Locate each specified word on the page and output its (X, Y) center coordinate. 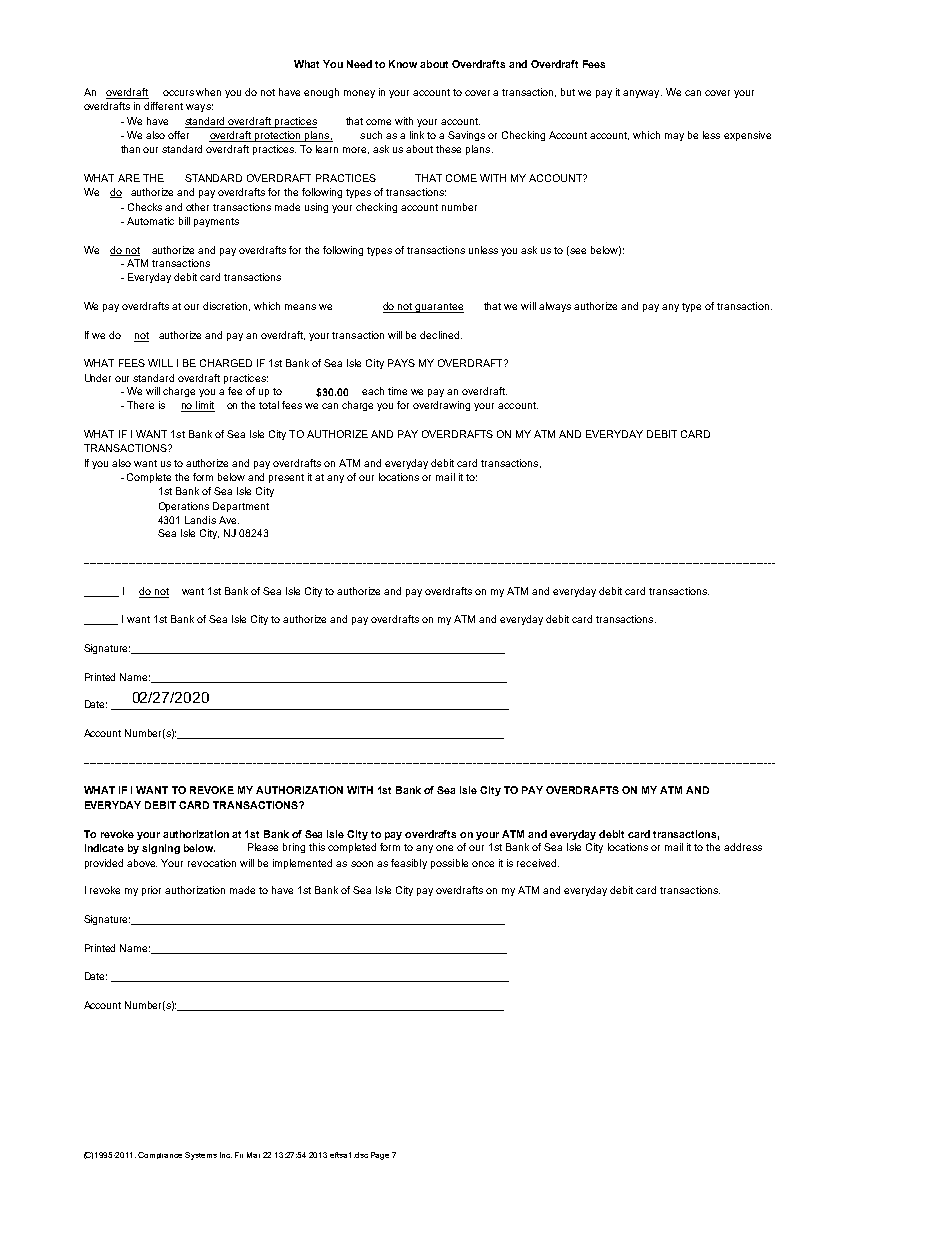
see (578, 251)
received (538, 863)
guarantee (439, 308)
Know (403, 64)
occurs (178, 93)
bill (184, 221)
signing (161, 849)
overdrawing (441, 406)
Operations (184, 507)
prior (151, 891)
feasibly (409, 864)
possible (449, 864)
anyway (642, 94)
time (397, 391)
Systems (201, 1156)
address (743, 847)
